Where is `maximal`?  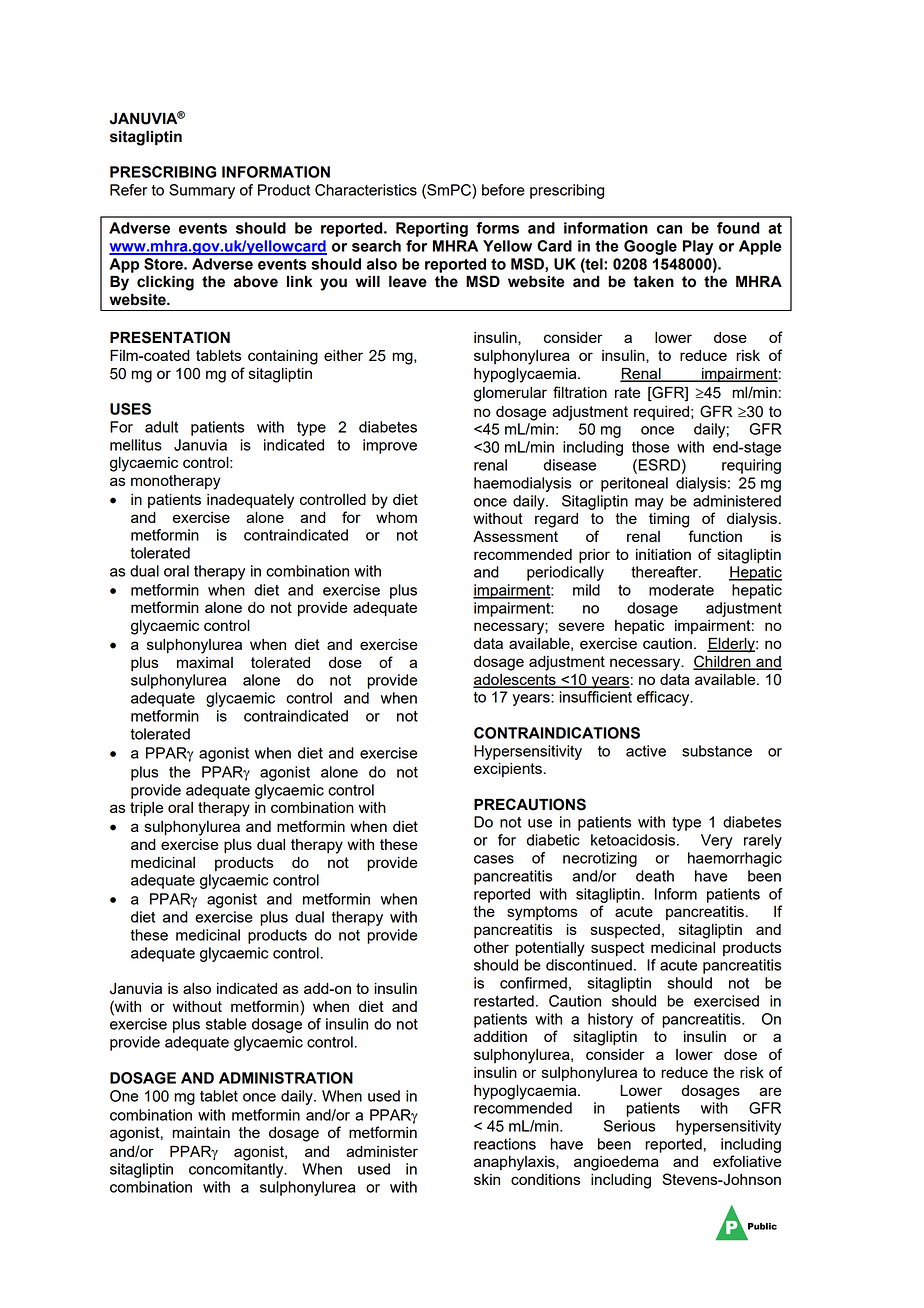 maximal is located at coordinates (205, 662).
